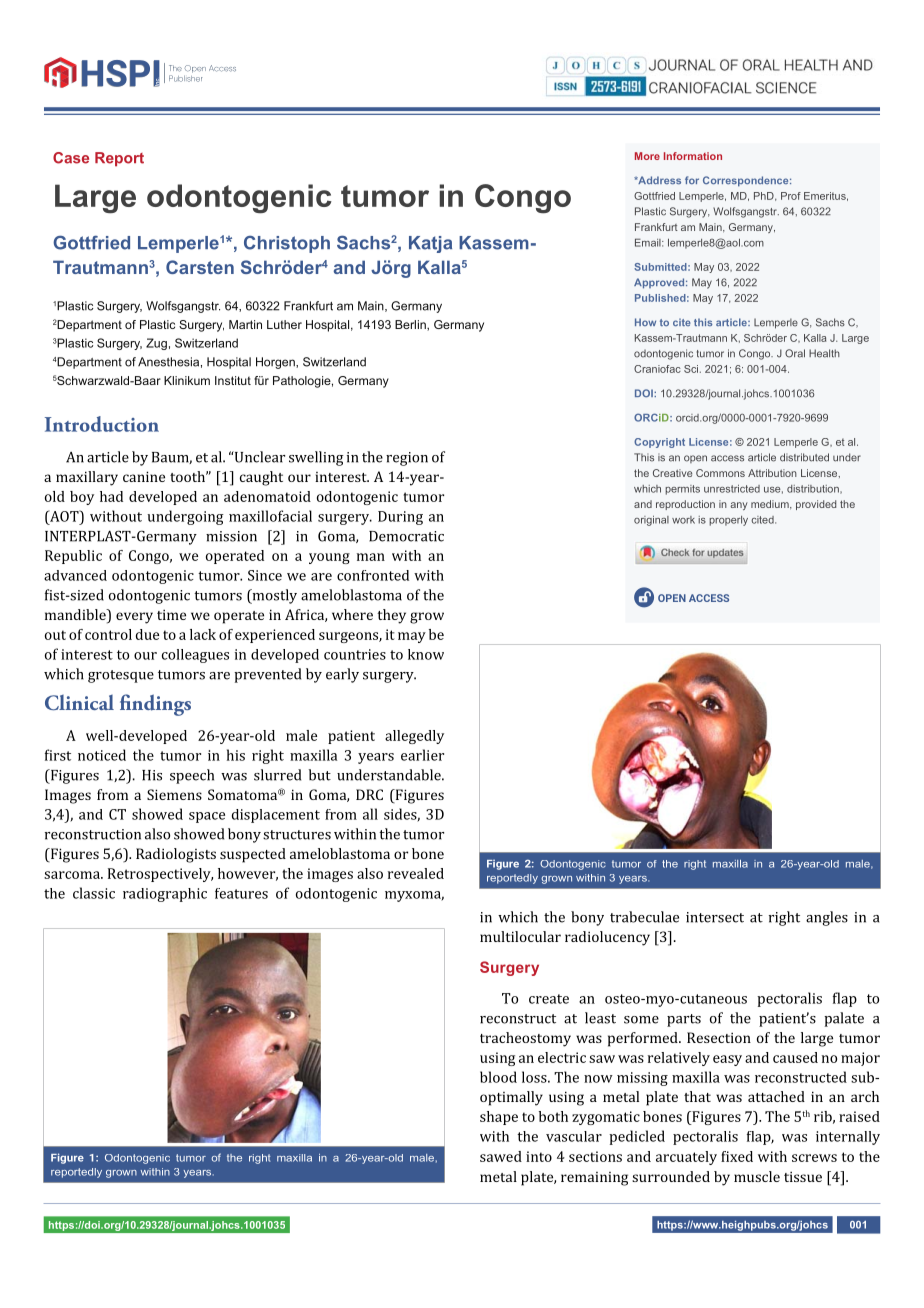 The image size is (924, 1308). I want to click on know, so click(426, 654).
